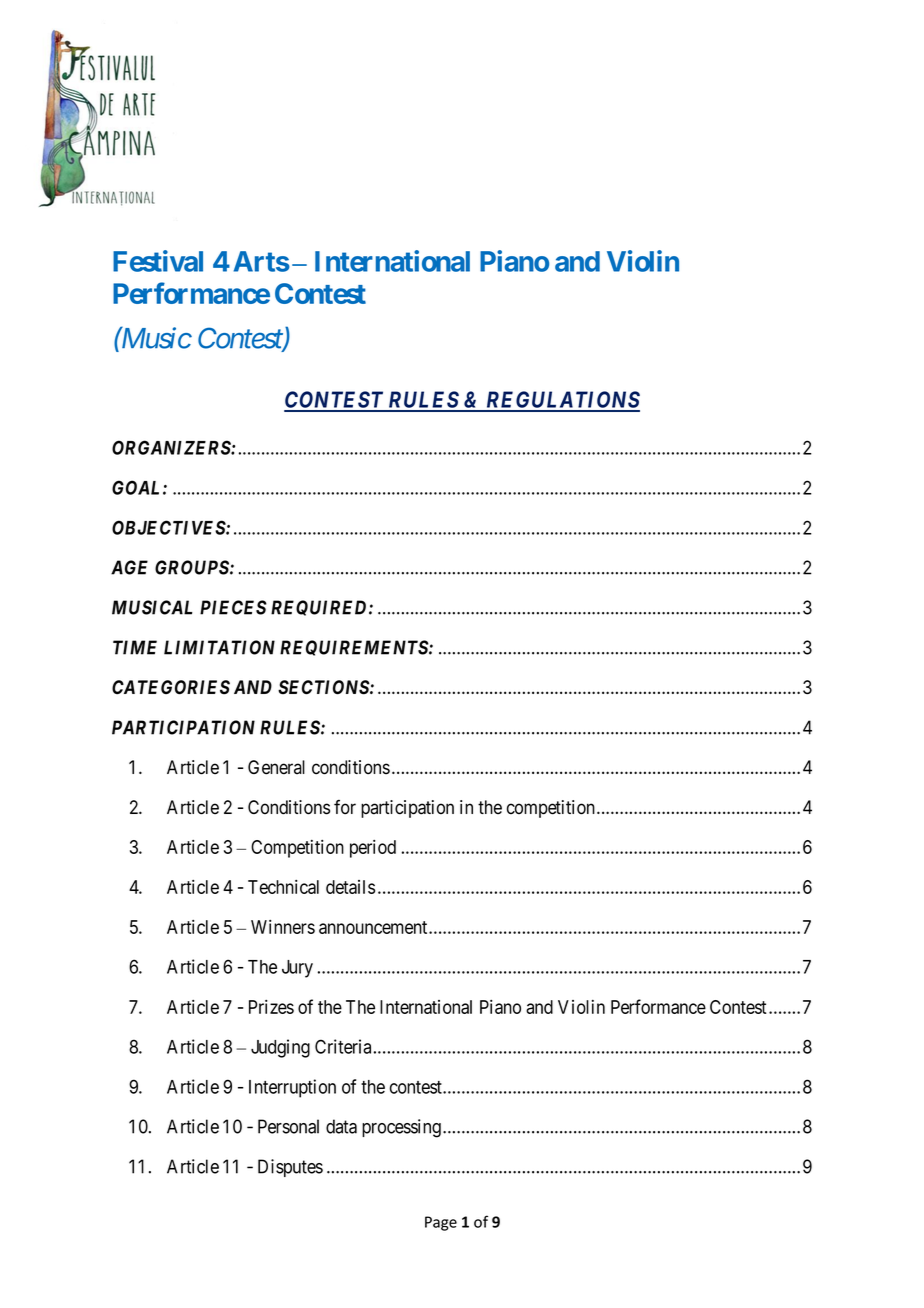  What do you see at coordinates (276, 767) in the screenshot?
I see `General` at bounding box center [276, 767].
